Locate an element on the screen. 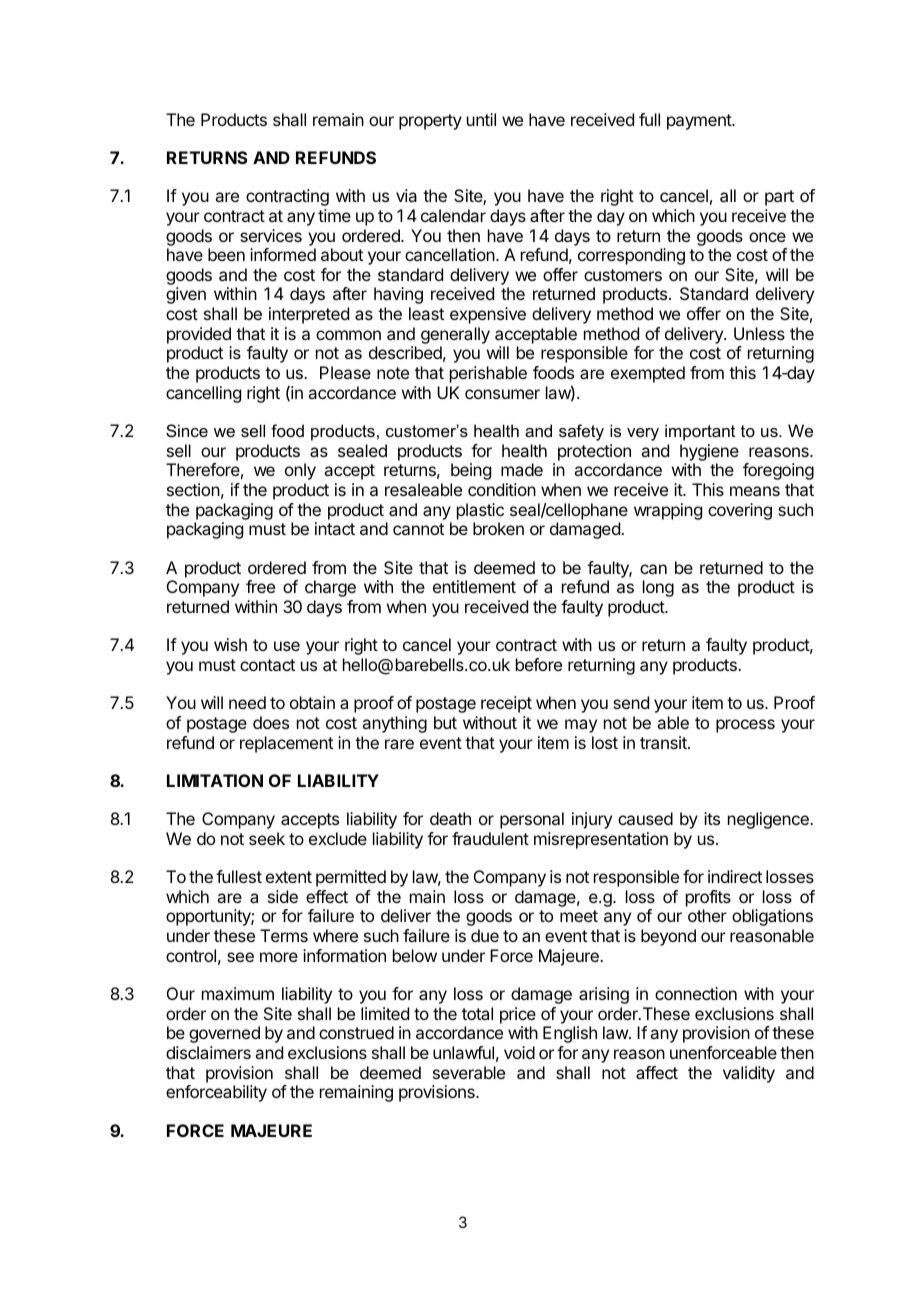 Image resolution: width=924 pixels, height=1308 pixels. negligence is located at coordinates (769, 820).
